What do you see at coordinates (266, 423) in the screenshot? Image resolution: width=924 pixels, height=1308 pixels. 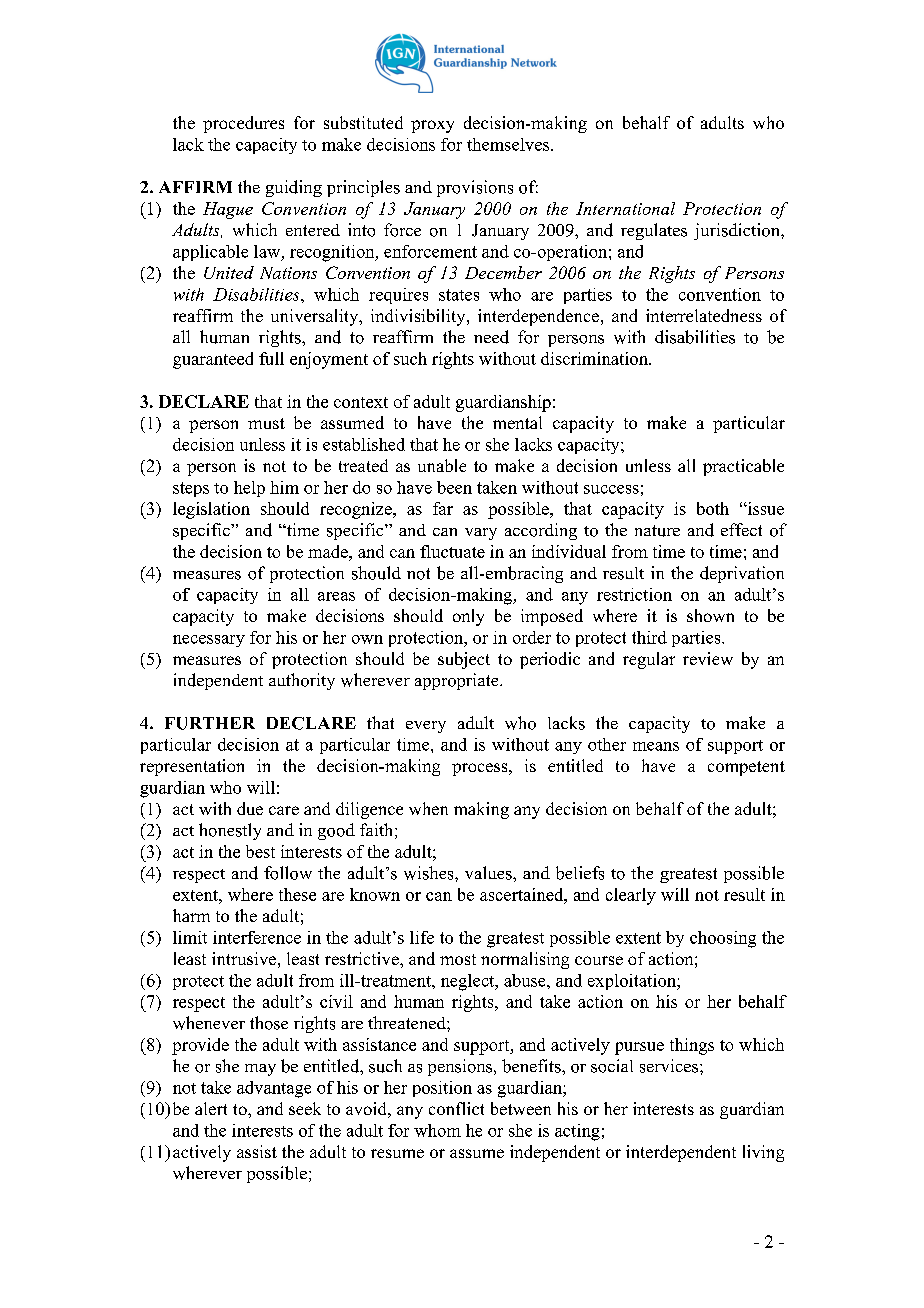 I see `must` at bounding box center [266, 423].
